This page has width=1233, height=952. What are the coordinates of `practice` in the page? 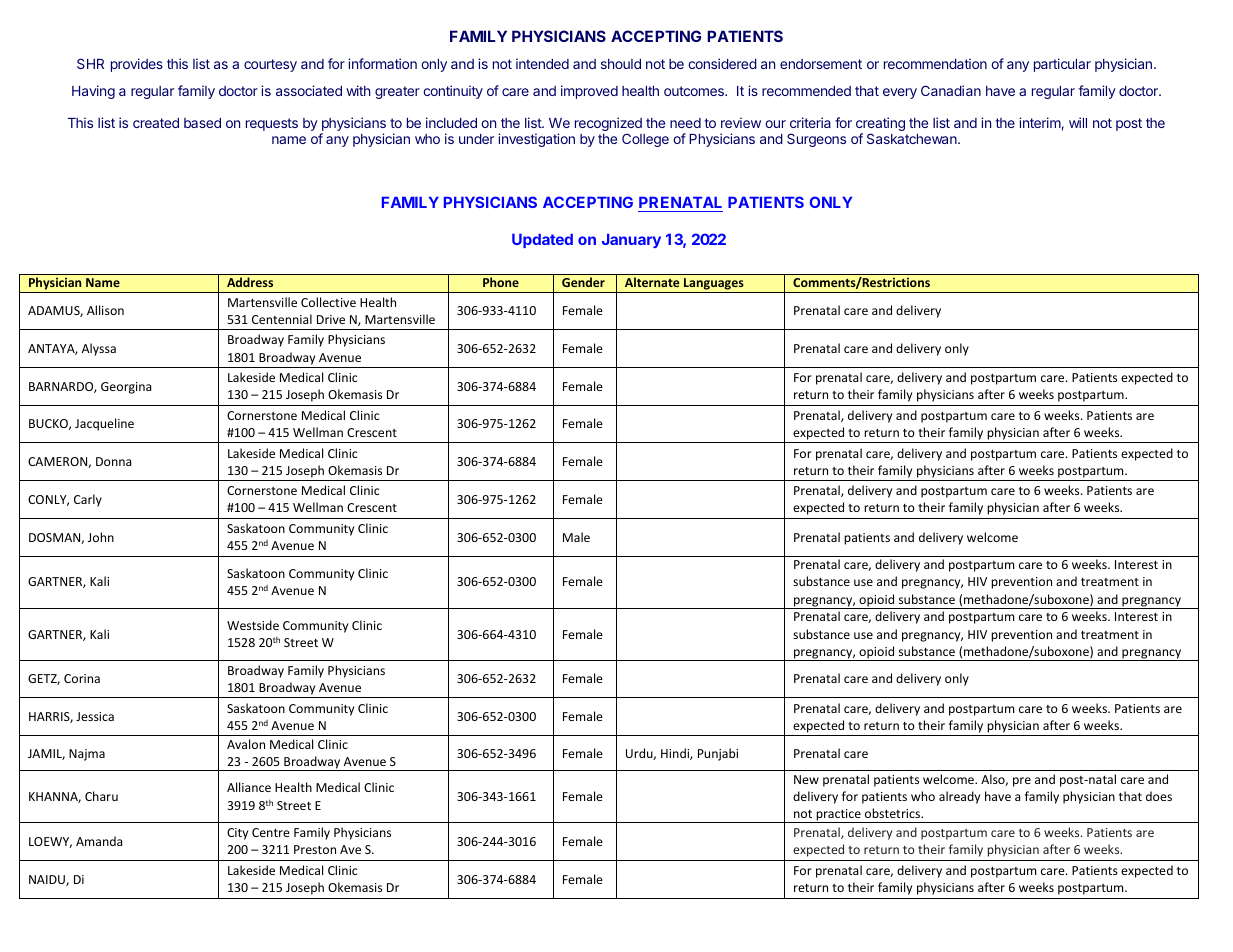 It's located at (838, 816).
